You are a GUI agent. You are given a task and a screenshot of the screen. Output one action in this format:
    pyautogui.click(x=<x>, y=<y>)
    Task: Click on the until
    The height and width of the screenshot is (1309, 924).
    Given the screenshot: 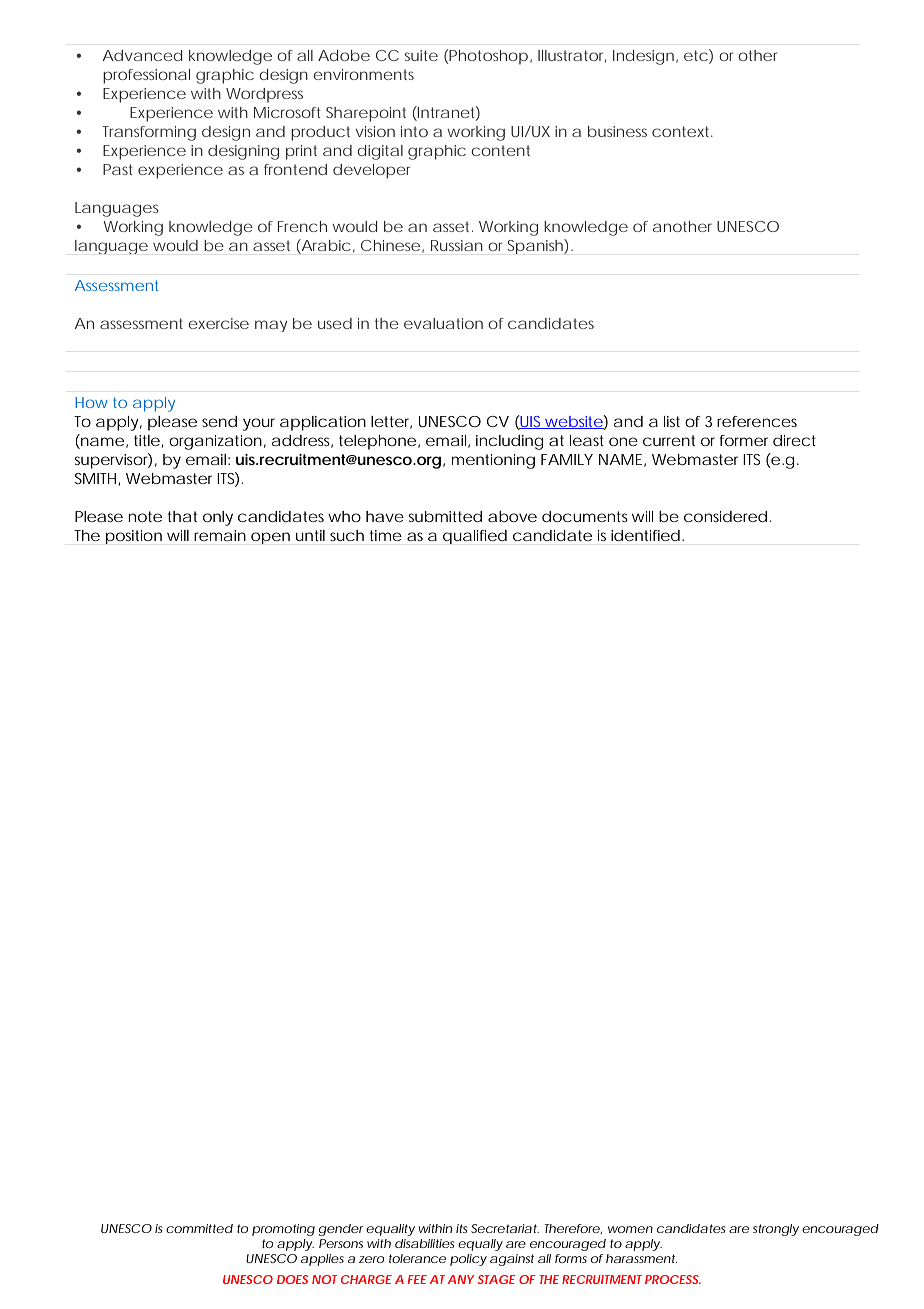 What is the action you would take?
    pyautogui.click(x=310, y=535)
